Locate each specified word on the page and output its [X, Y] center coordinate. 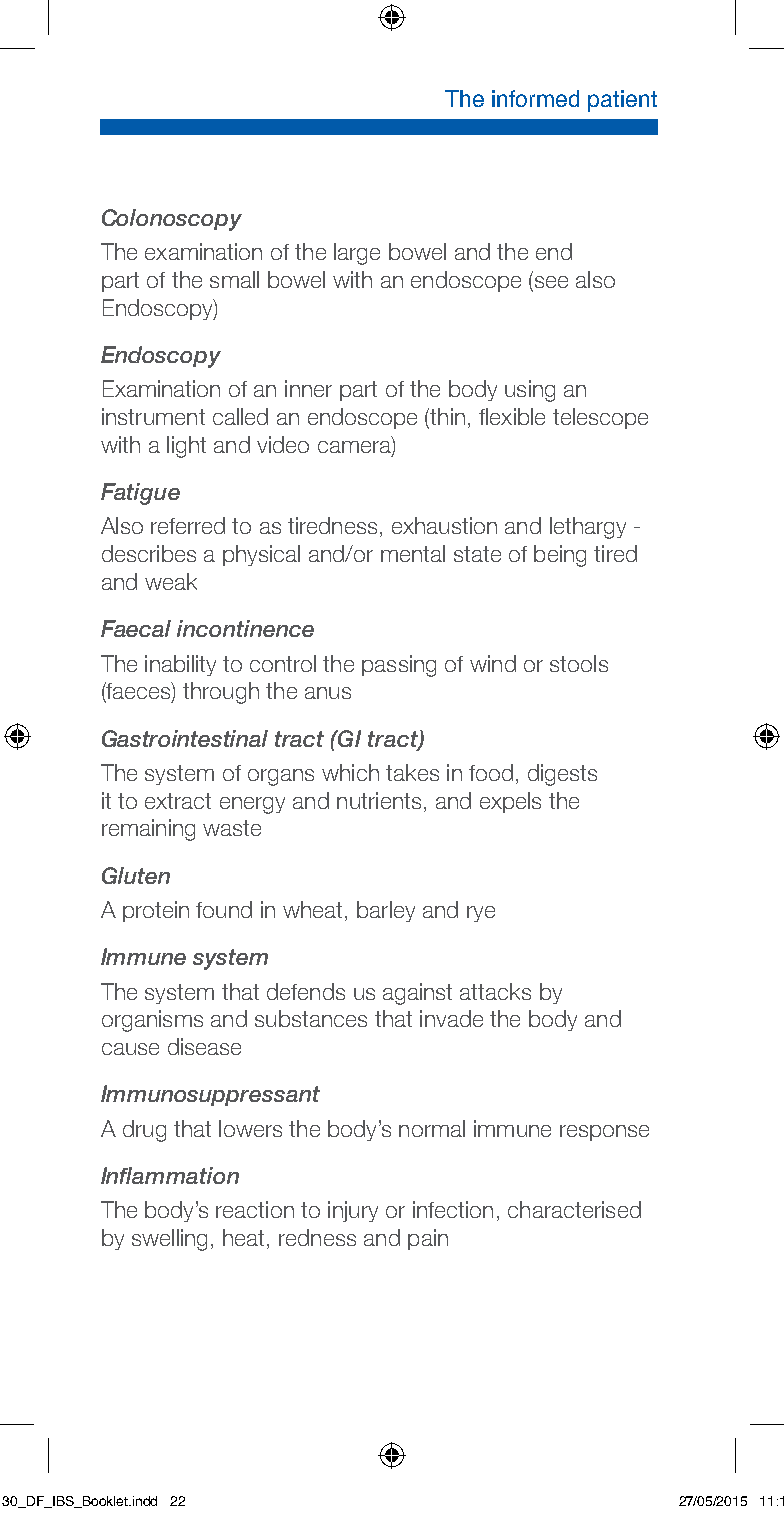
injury [353, 1211]
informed [535, 98]
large [357, 254]
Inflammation [170, 1175]
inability [180, 665]
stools [579, 663]
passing [399, 666]
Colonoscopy [172, 220]
